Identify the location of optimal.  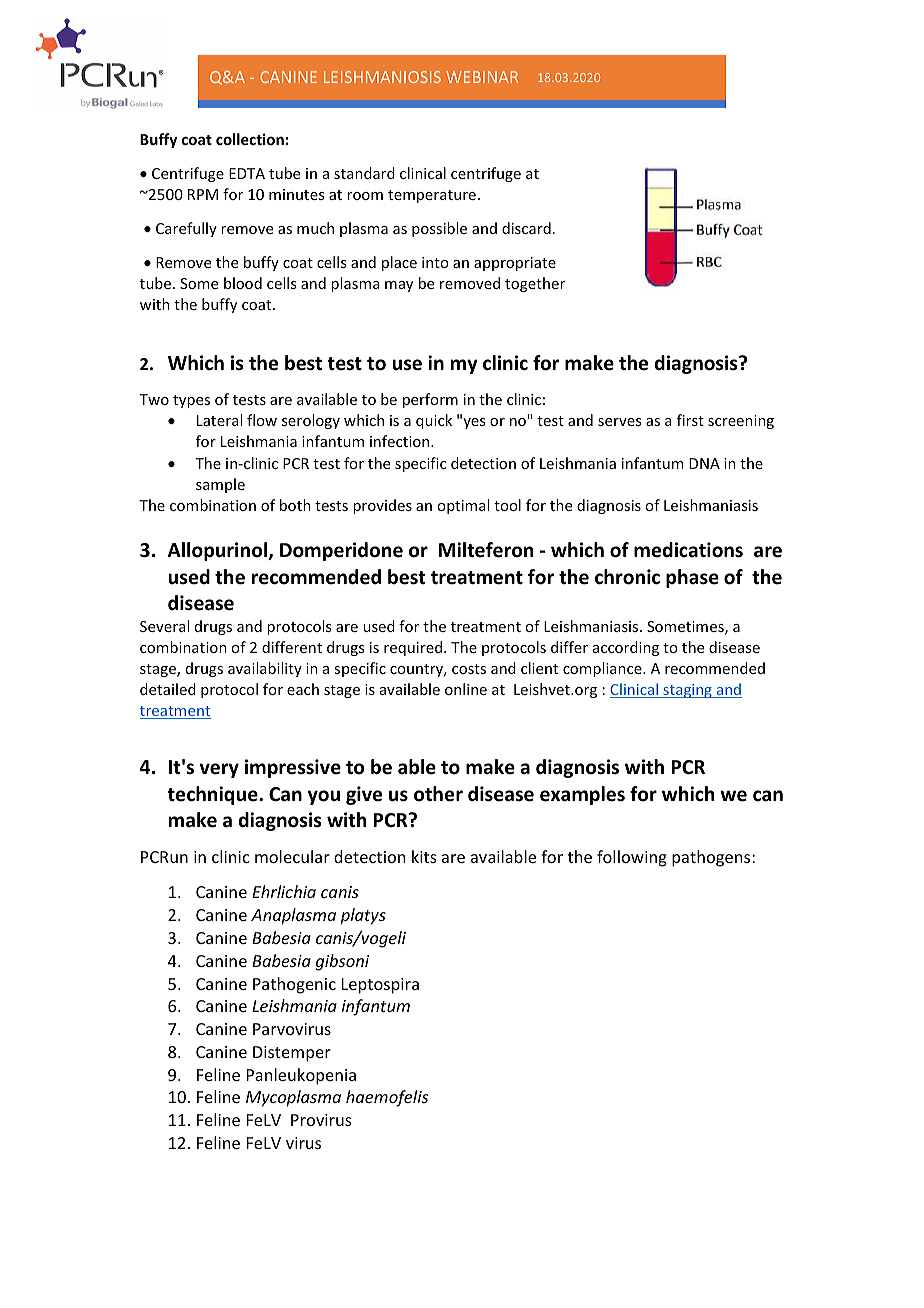
(463, 506).
